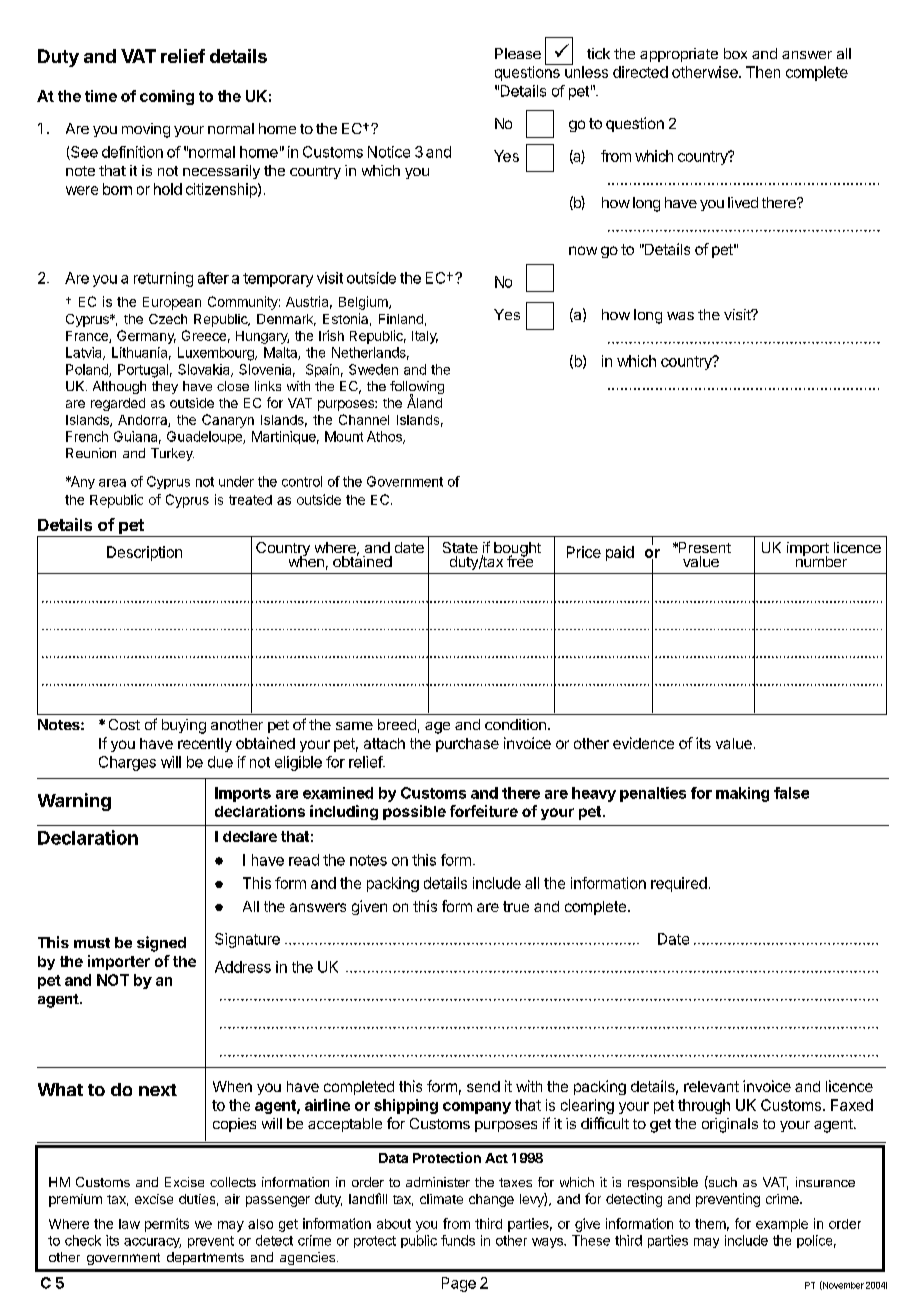 The image size is (924, 1308). Describe the element at coordinates (167, 97) in the page. I see `coming` at that location.
